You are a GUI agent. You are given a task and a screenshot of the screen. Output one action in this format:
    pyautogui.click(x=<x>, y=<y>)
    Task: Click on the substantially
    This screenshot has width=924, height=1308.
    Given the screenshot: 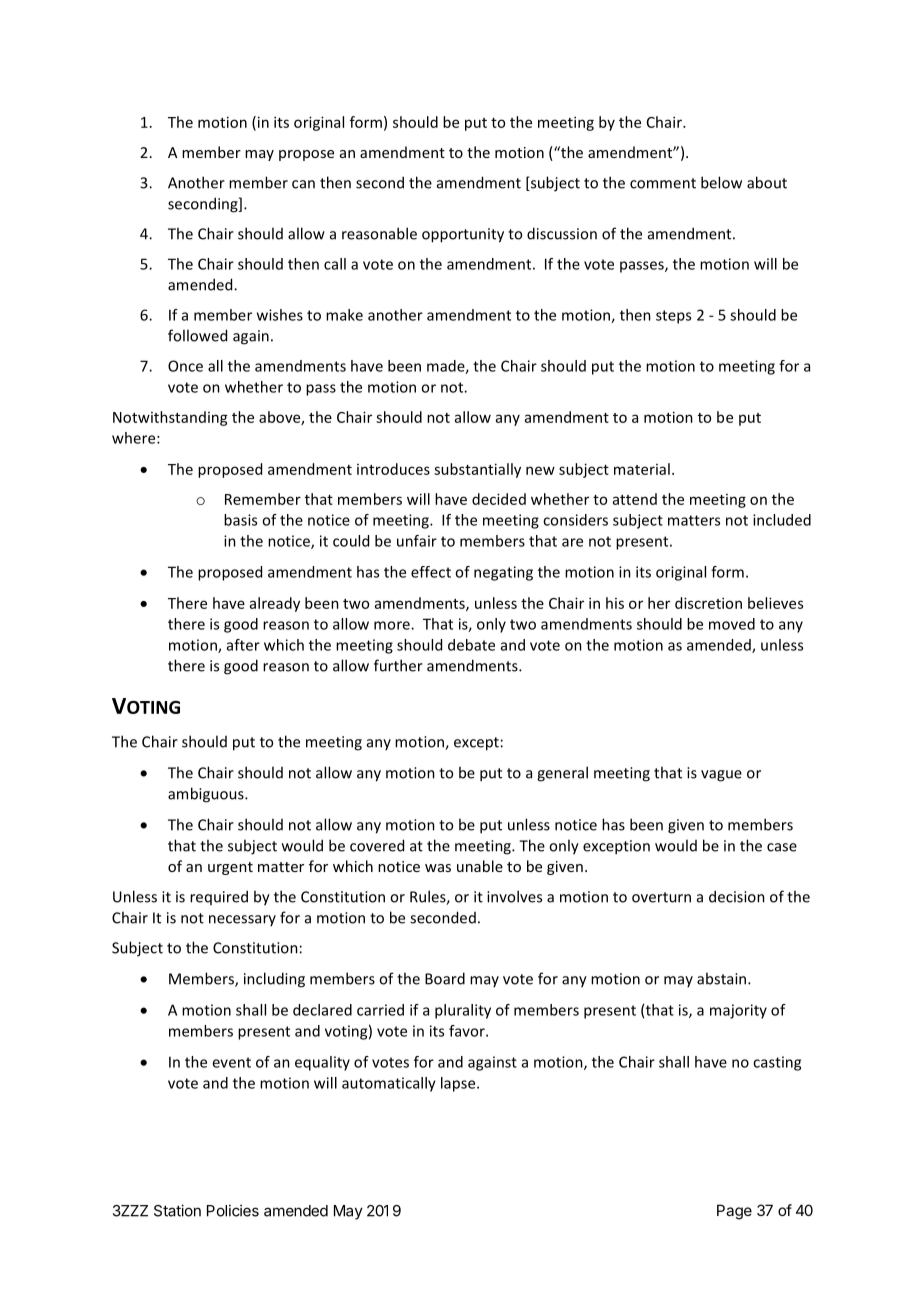 What is the action you would take?
    pyautogui.click(x=477, y=470)
